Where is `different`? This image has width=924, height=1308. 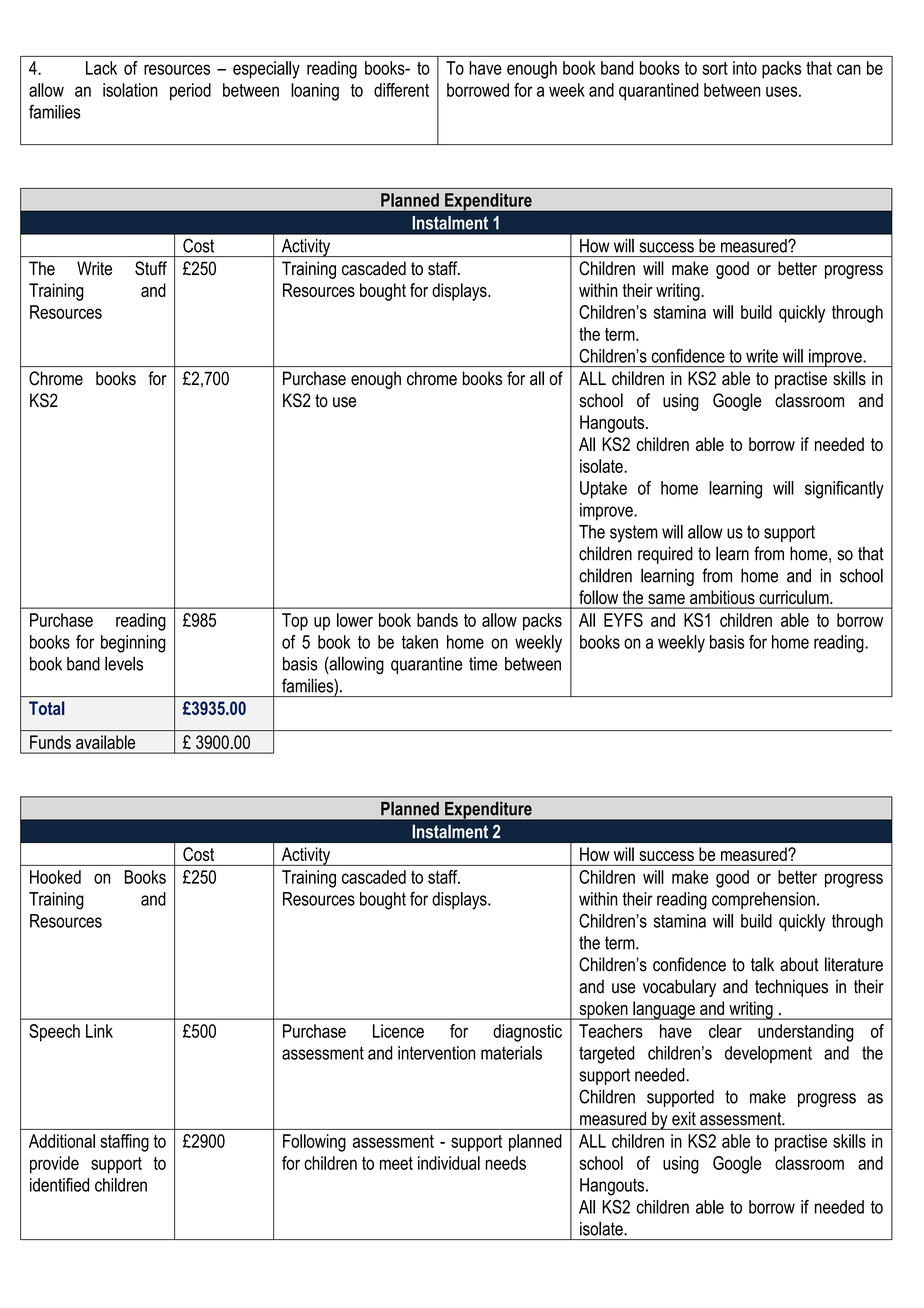 different is located at coordinates (401, 90).
